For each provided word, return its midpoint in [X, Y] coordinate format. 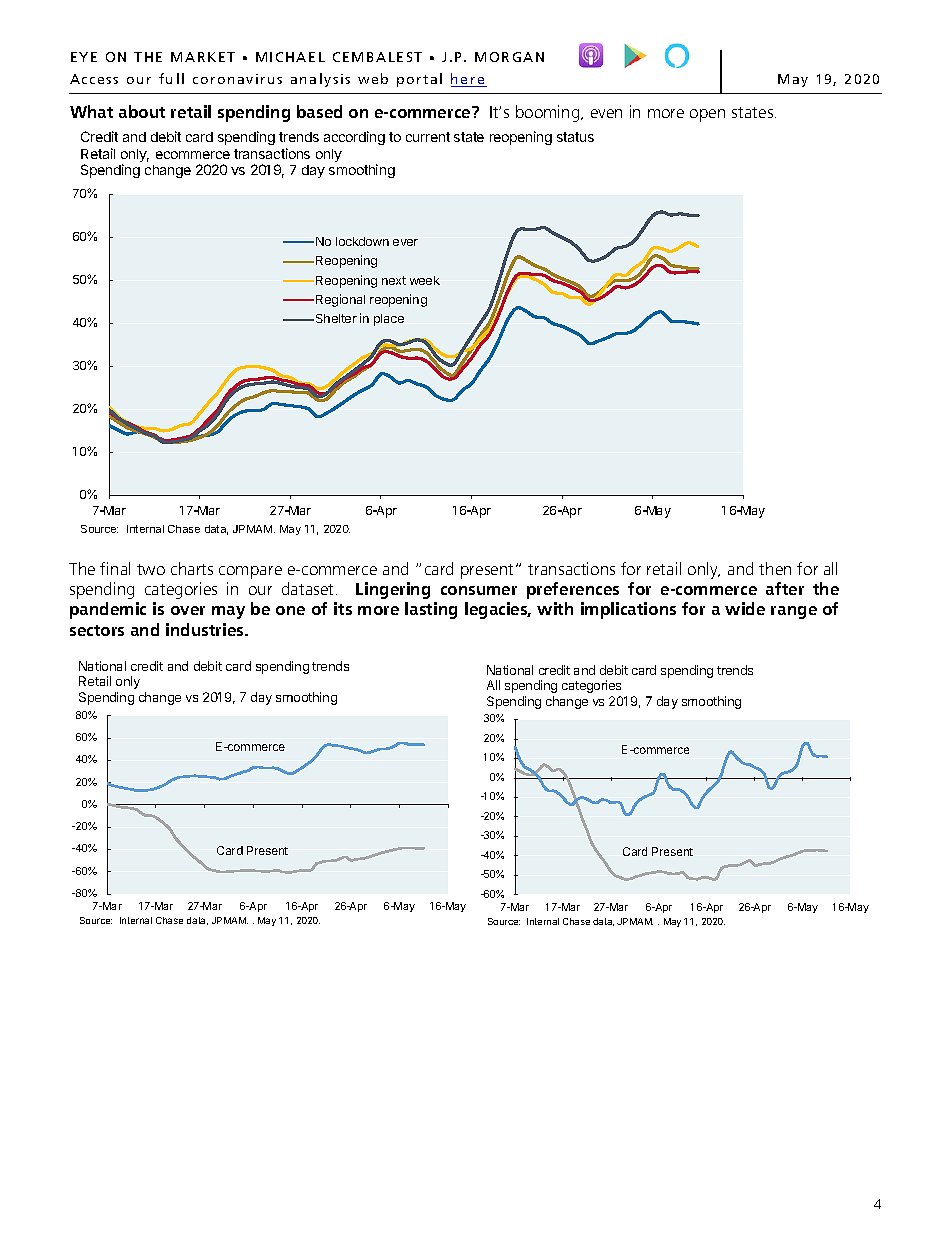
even [606, 113]
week [425, 280]
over [188, 610]
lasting [431, 610]
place [389, 320]
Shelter [336, 318]
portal [419, 80]
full [171, 78]
